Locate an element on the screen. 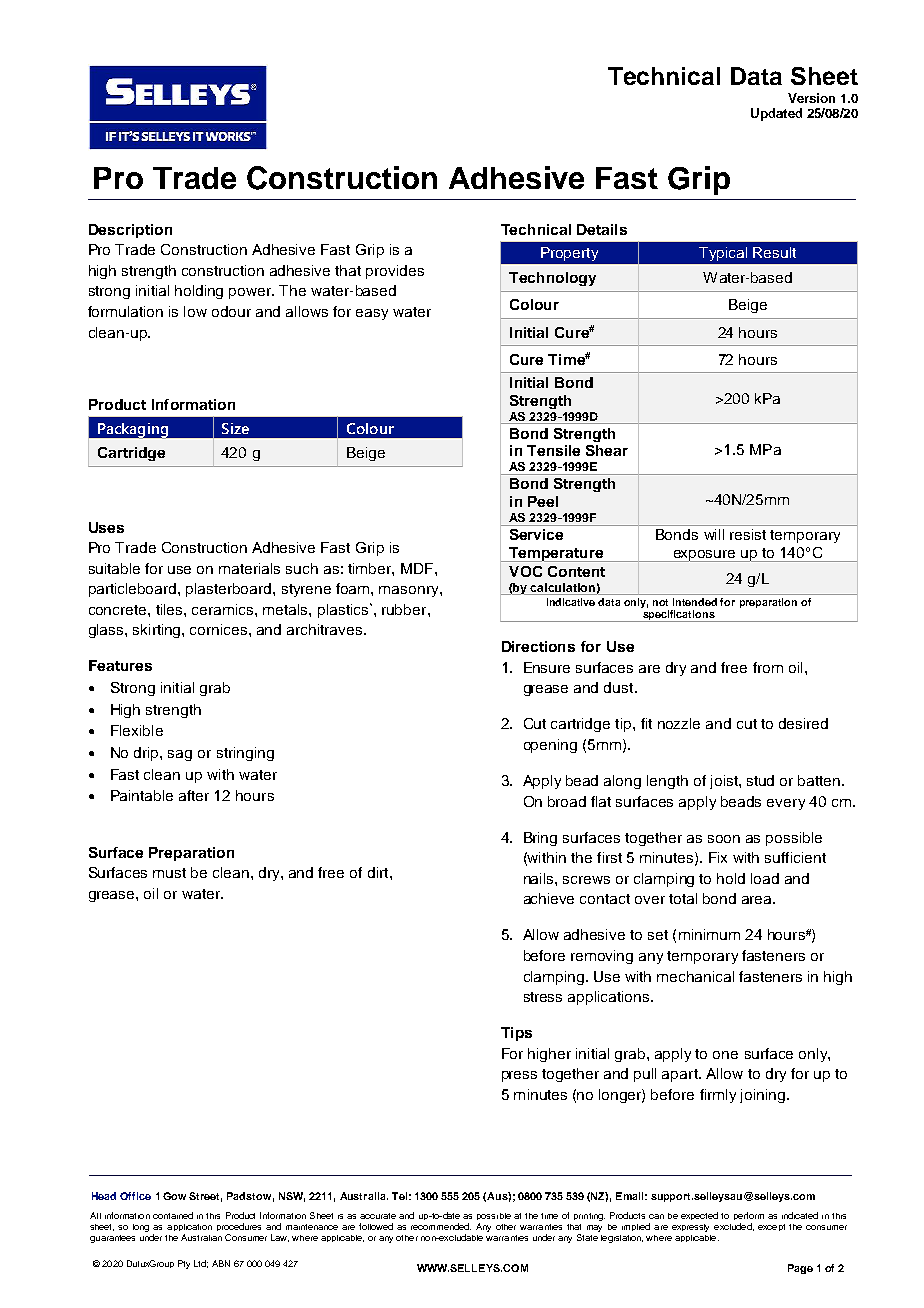  from is located at coordinates (768, 667).
